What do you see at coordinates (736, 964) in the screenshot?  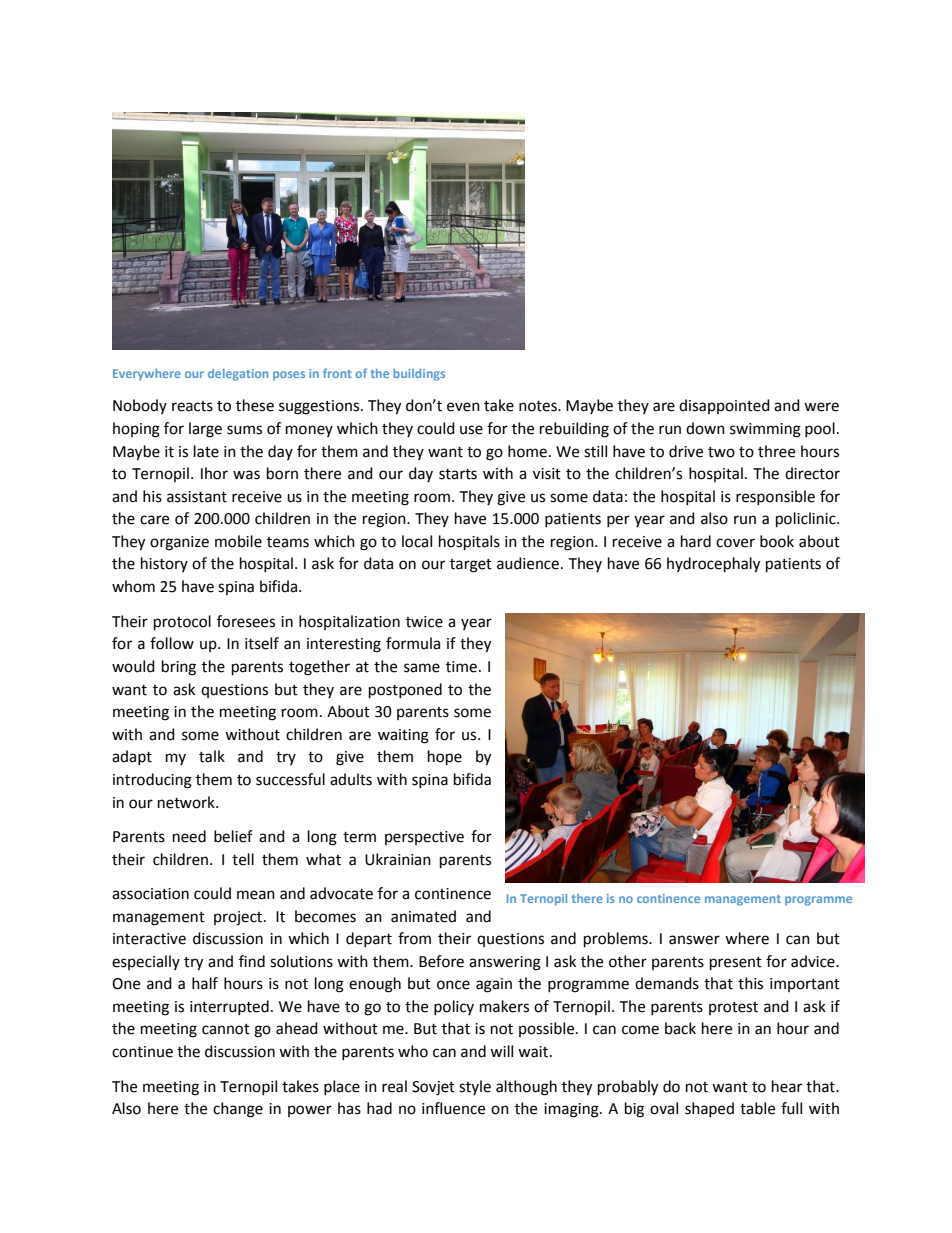 I see `present` at bounding box center [736, 964].
